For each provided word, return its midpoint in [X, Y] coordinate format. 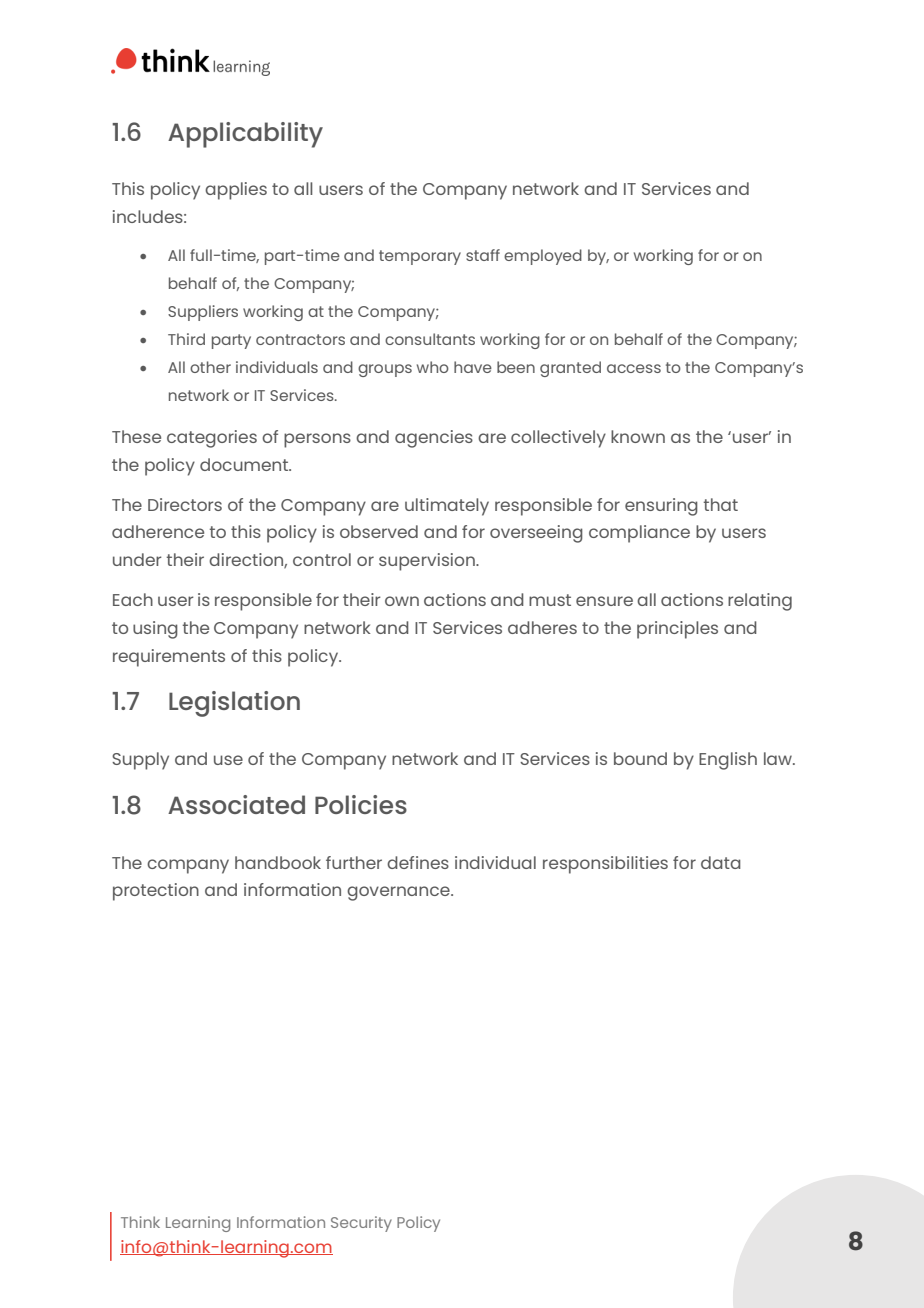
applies [236, 191]
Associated [236, 804]
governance [399, 893]
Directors [185, 504]
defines [418, 862]
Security [361, 1224]
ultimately [447, 507]
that [721, 504]
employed [543, 257]
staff [483, 255]
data [721, 862]
